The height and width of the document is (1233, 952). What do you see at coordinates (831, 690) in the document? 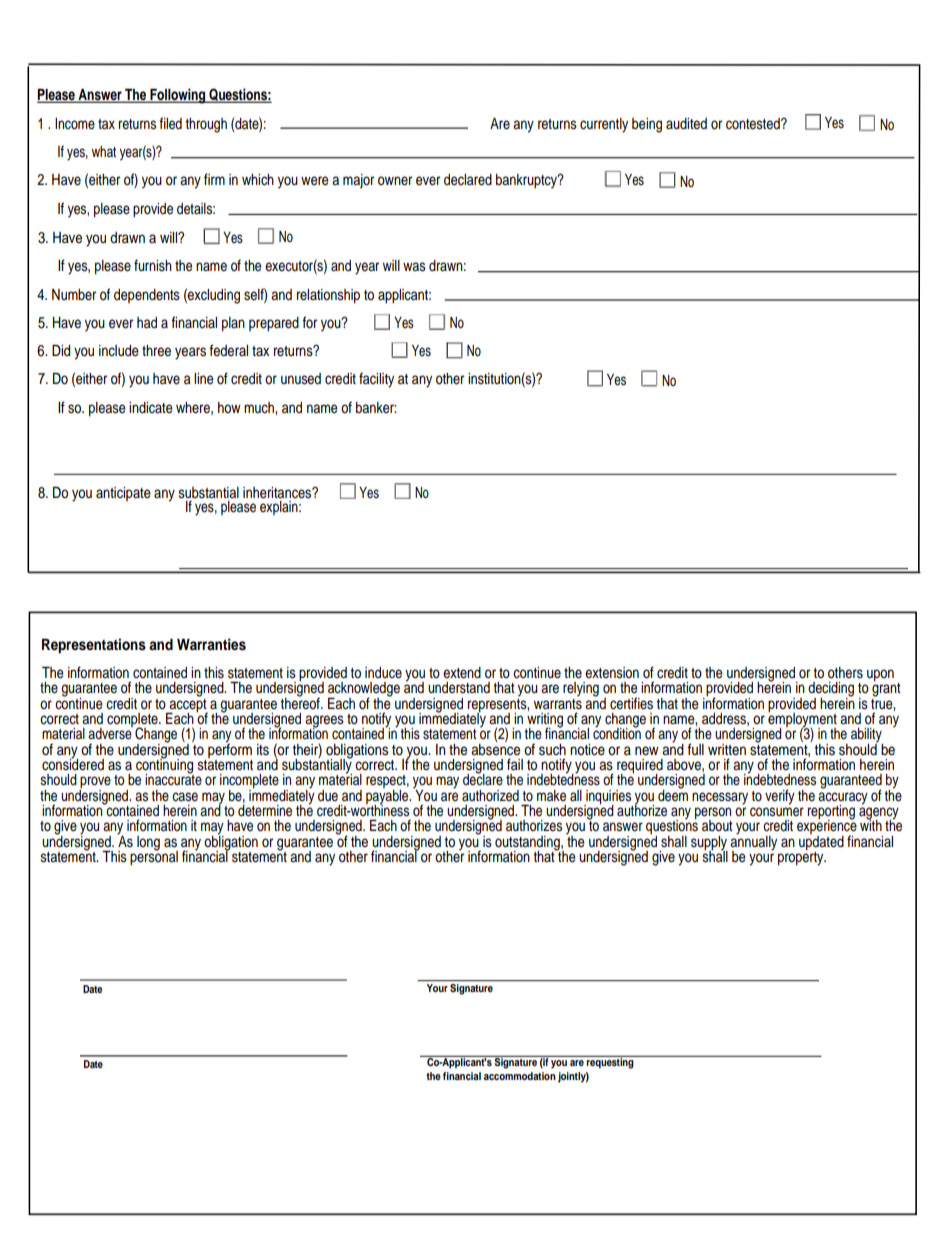
I see `deciding` at bounding box center [831, 690].
